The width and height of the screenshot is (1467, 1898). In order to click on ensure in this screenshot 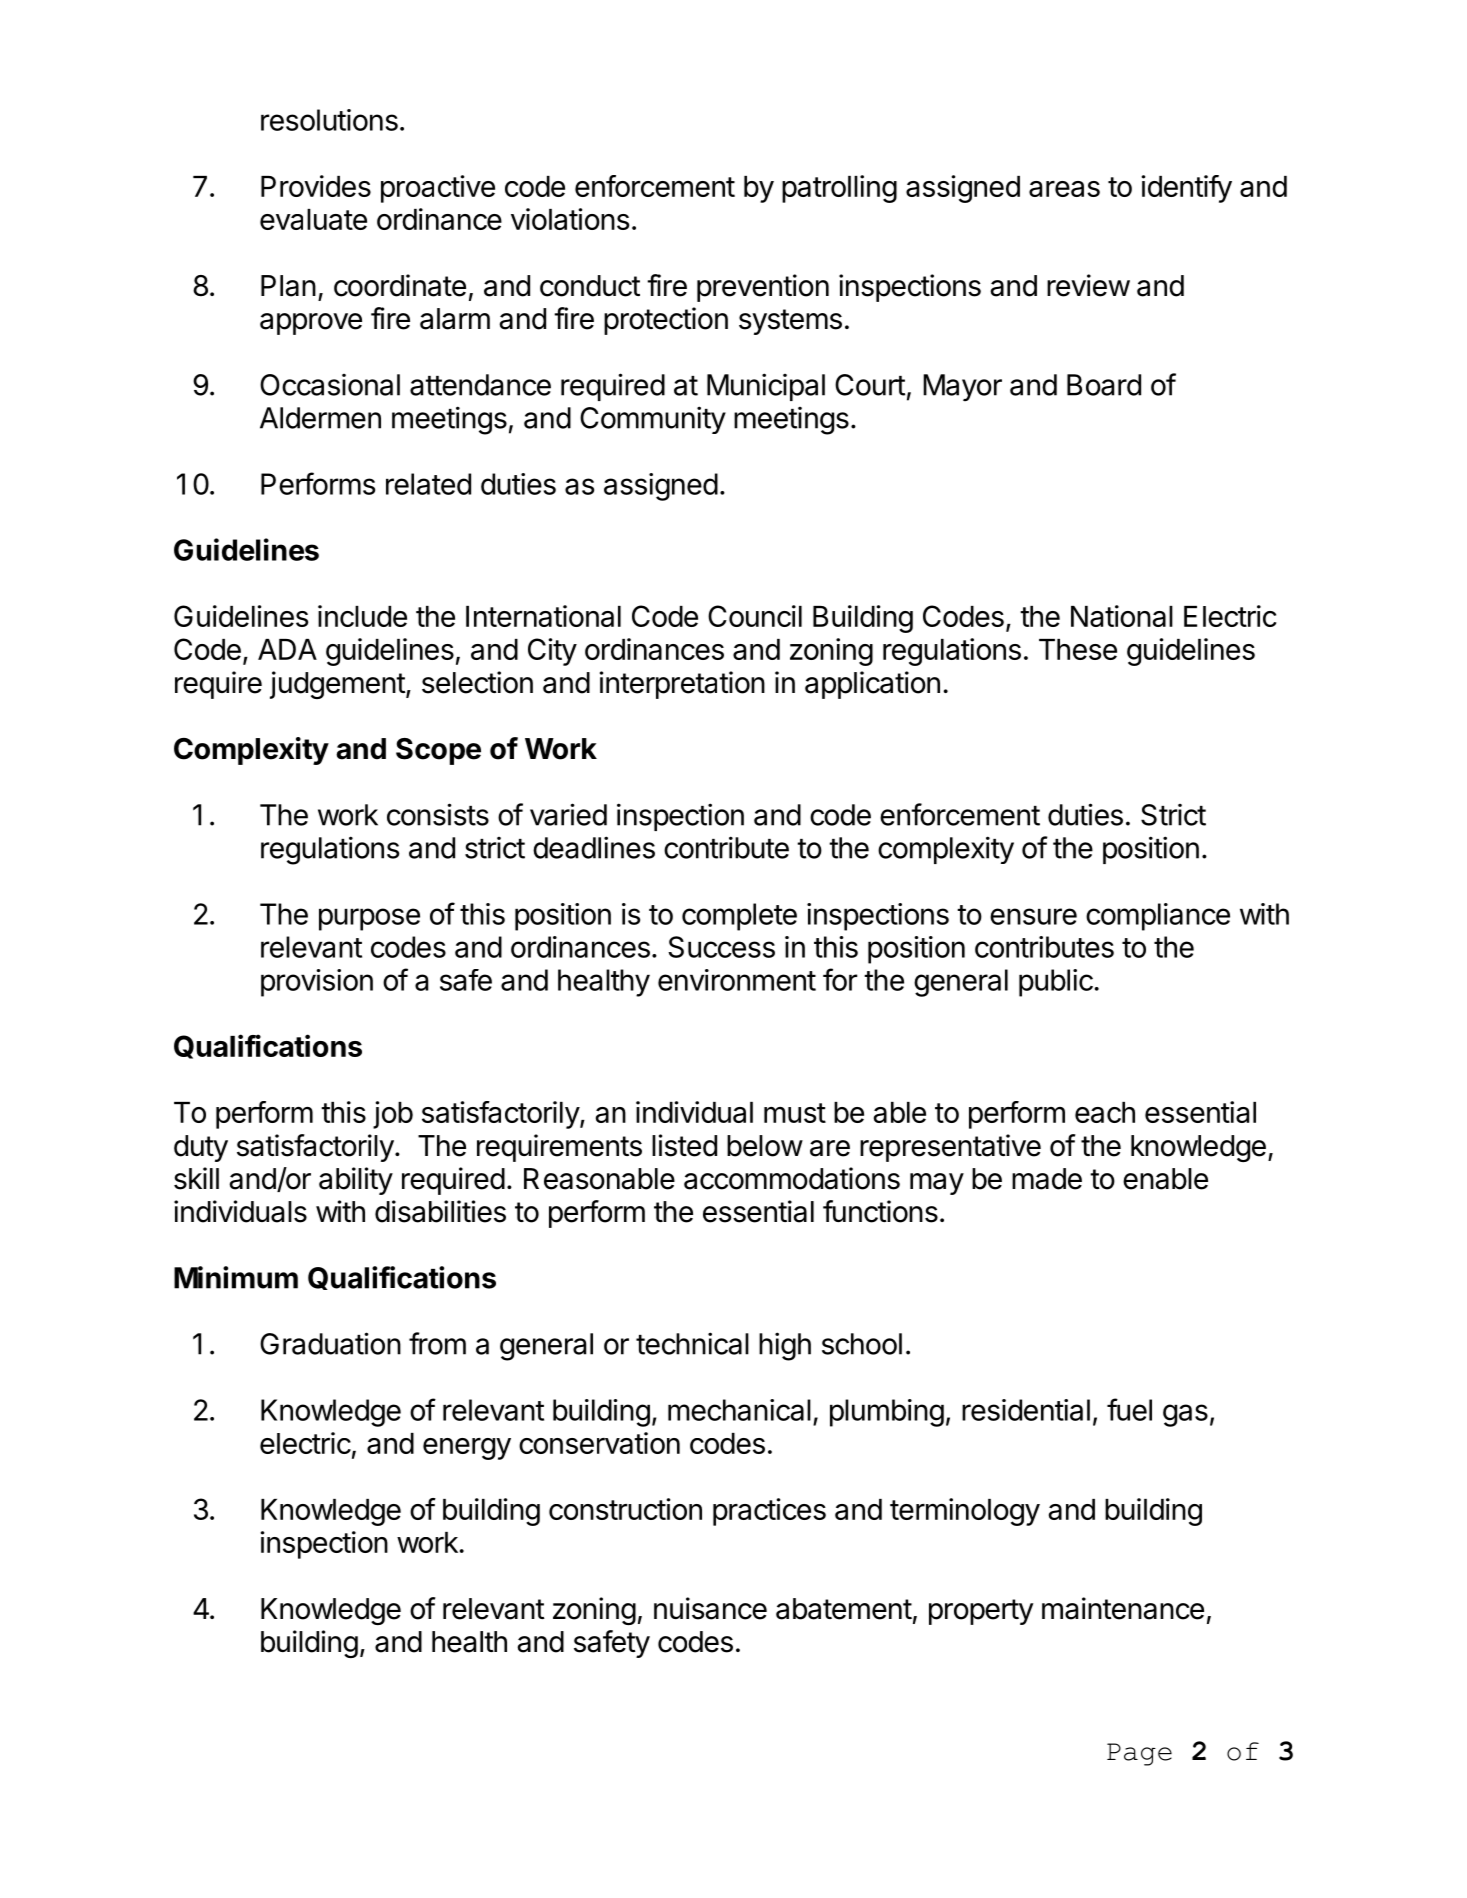, I will do `click(1033, 916)`.
